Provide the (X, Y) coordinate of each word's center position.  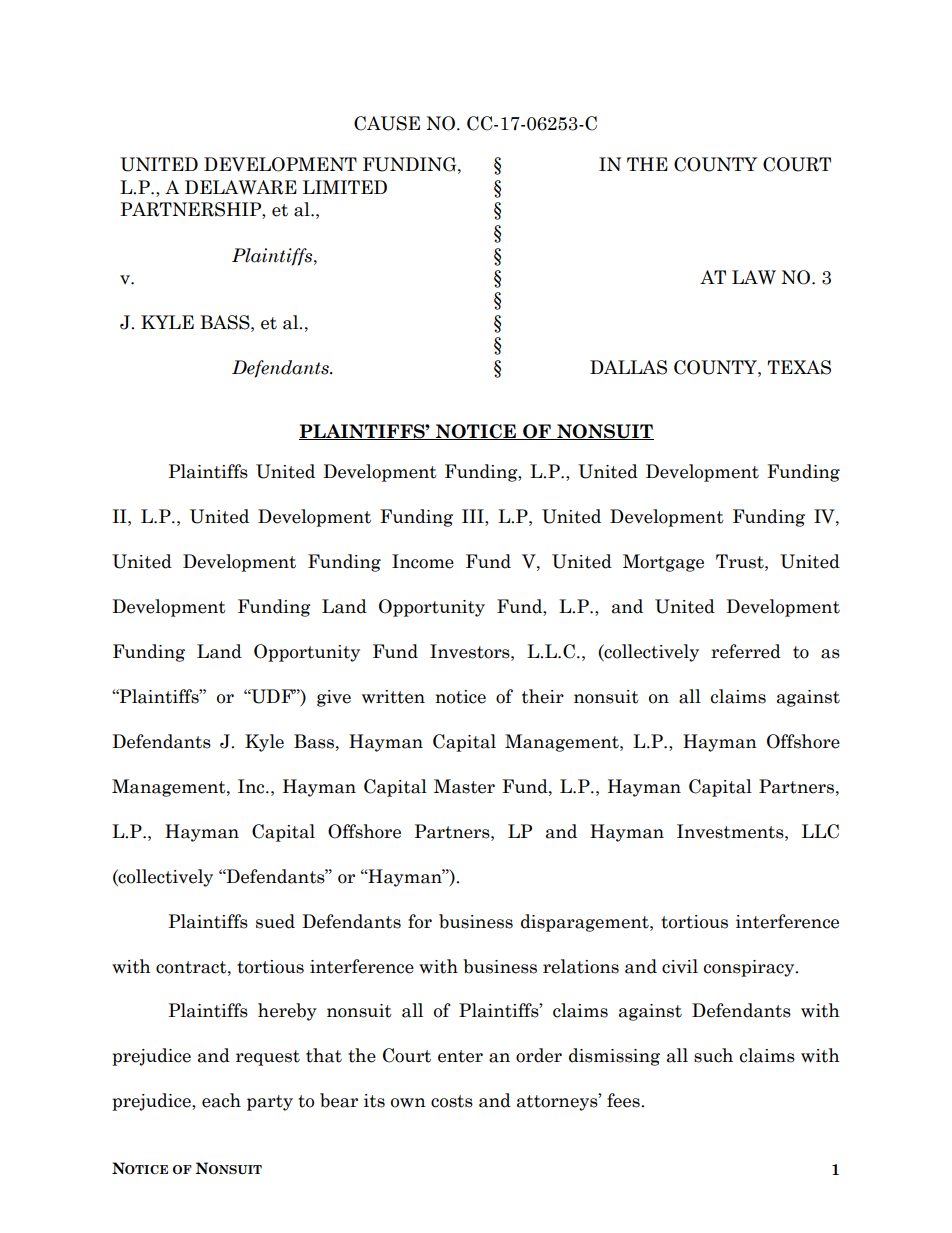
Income (423, 561)
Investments (731, 831)
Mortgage (663, 563)
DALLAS (628, 367)
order (539, 1055)
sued (275, 921)
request (268, 1058)
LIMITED (345, 187)
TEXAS (799, 367)
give (334, 698)
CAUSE (387, 123)
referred (746, 651)
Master (464, 786)
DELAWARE (241, 187)
